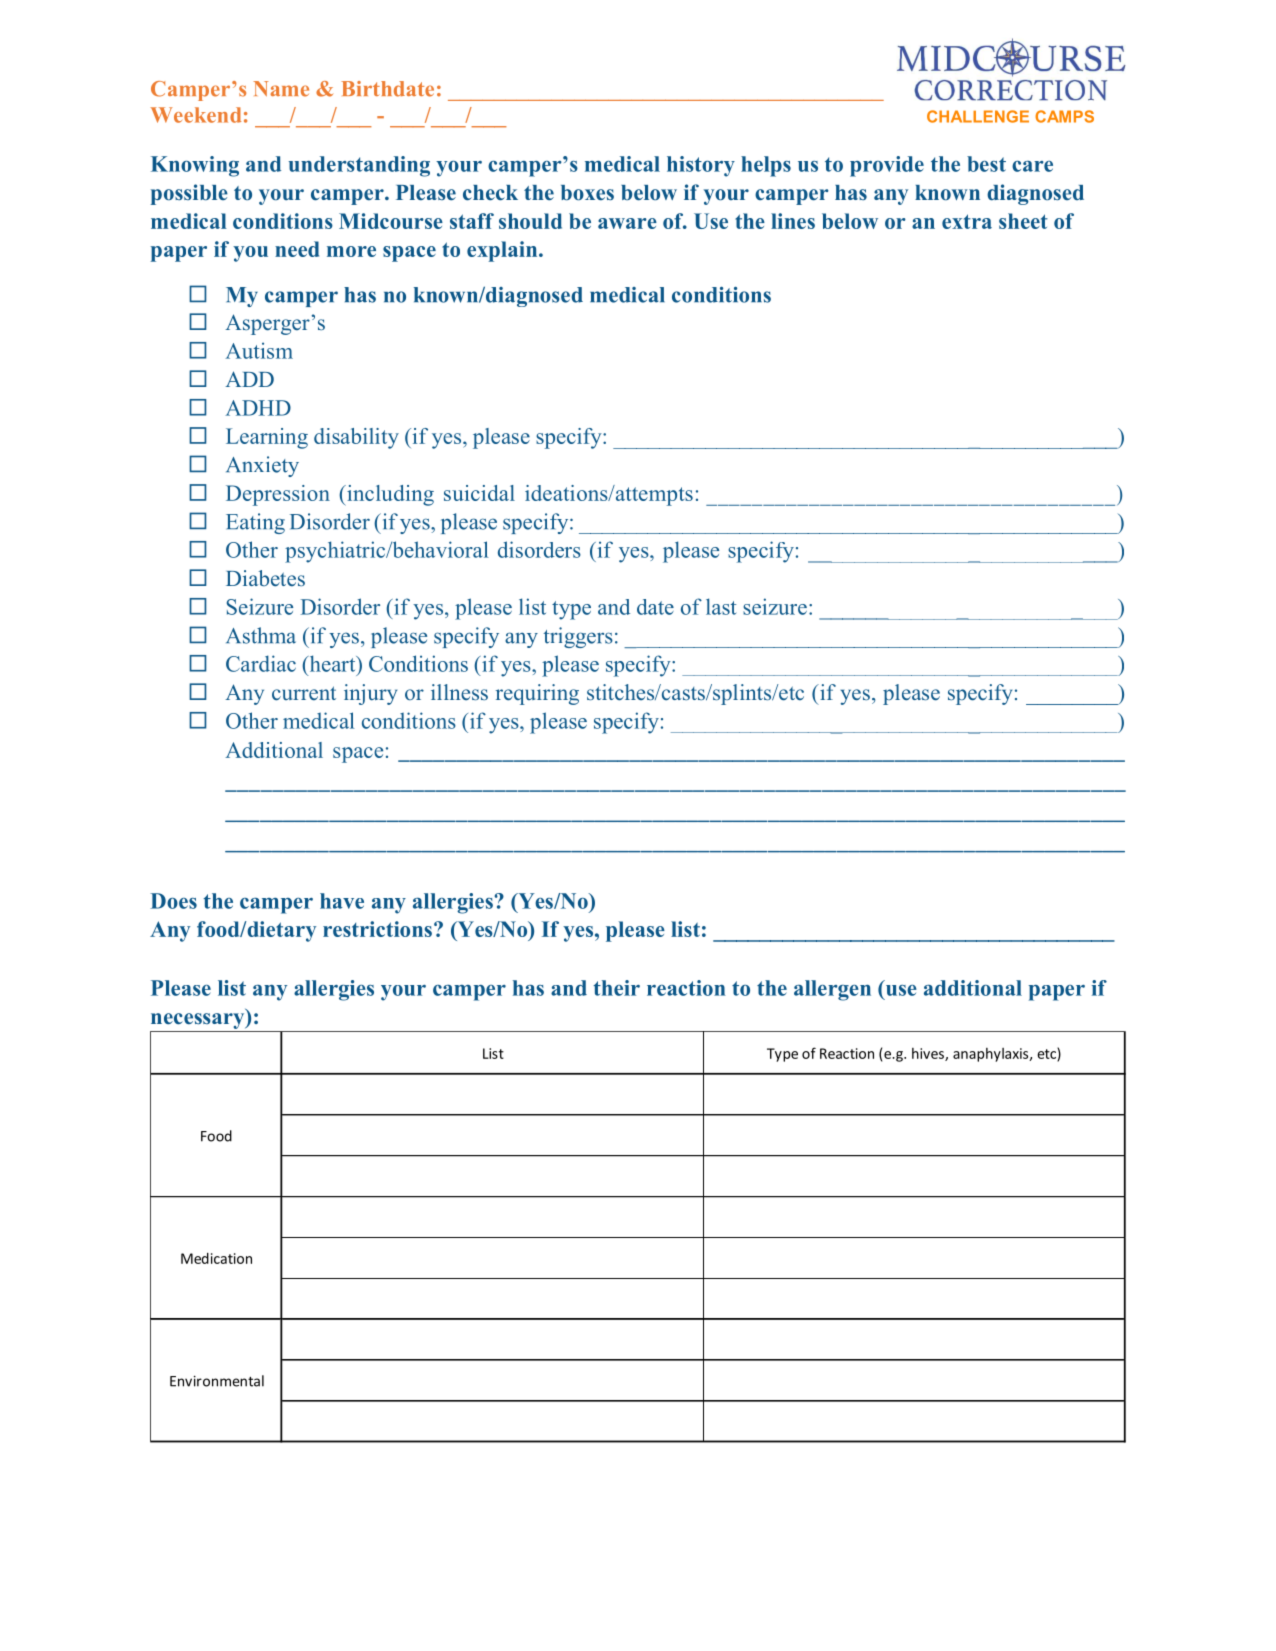  What do you see at coordinates (267, 438) in the page?
I see `Learning` at bounding box center [267, 438].
